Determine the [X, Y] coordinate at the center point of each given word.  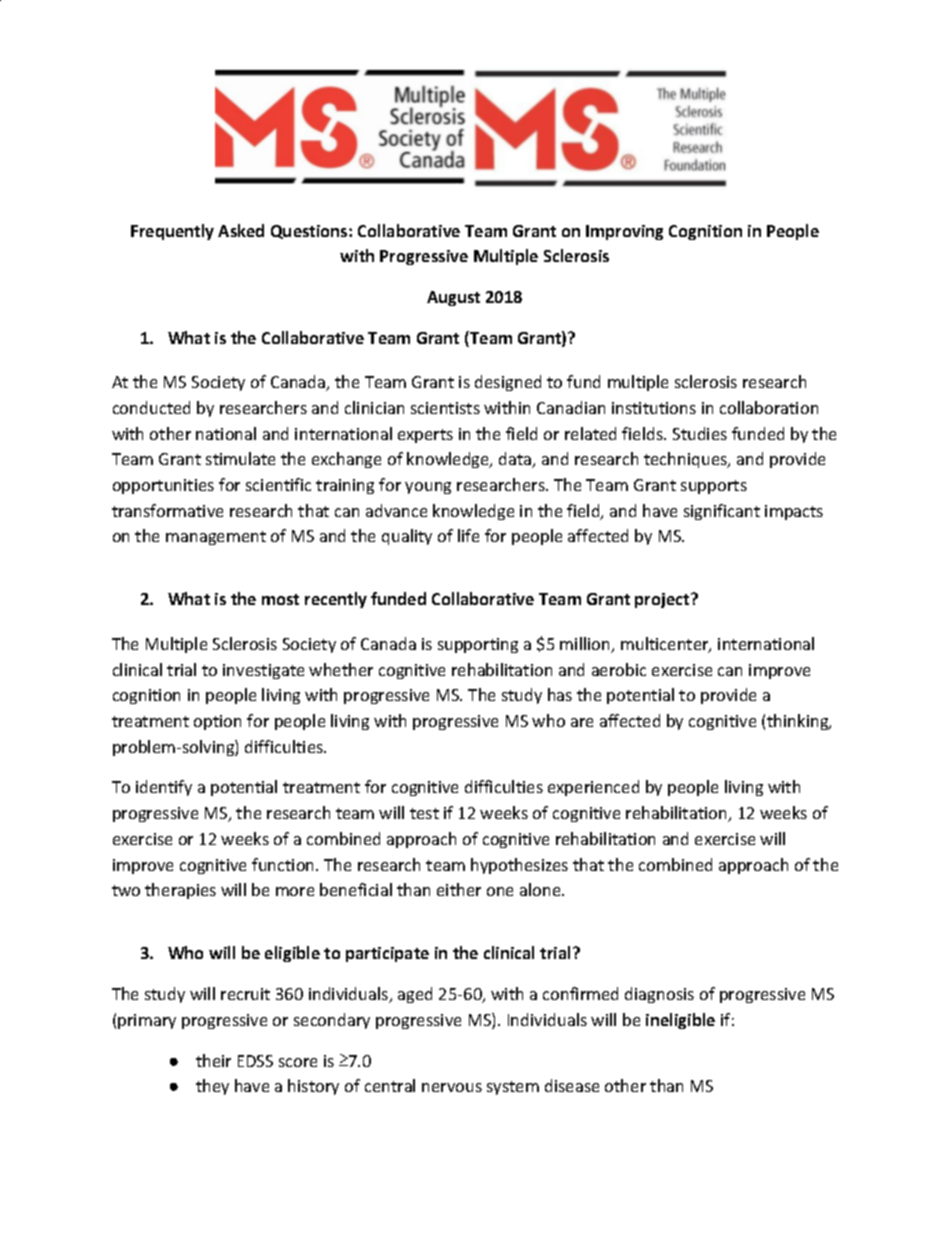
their [213, 1060]
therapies [180, 891]
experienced [593, 788]
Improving [624, 232]
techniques [686, 460]
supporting [478, 645]
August [453, 298]
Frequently [172, 232]
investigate [263, 671]
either [459, 889]
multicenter [665, 645]
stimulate [240, 458]
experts [425, 436]
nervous [452, 1087]
